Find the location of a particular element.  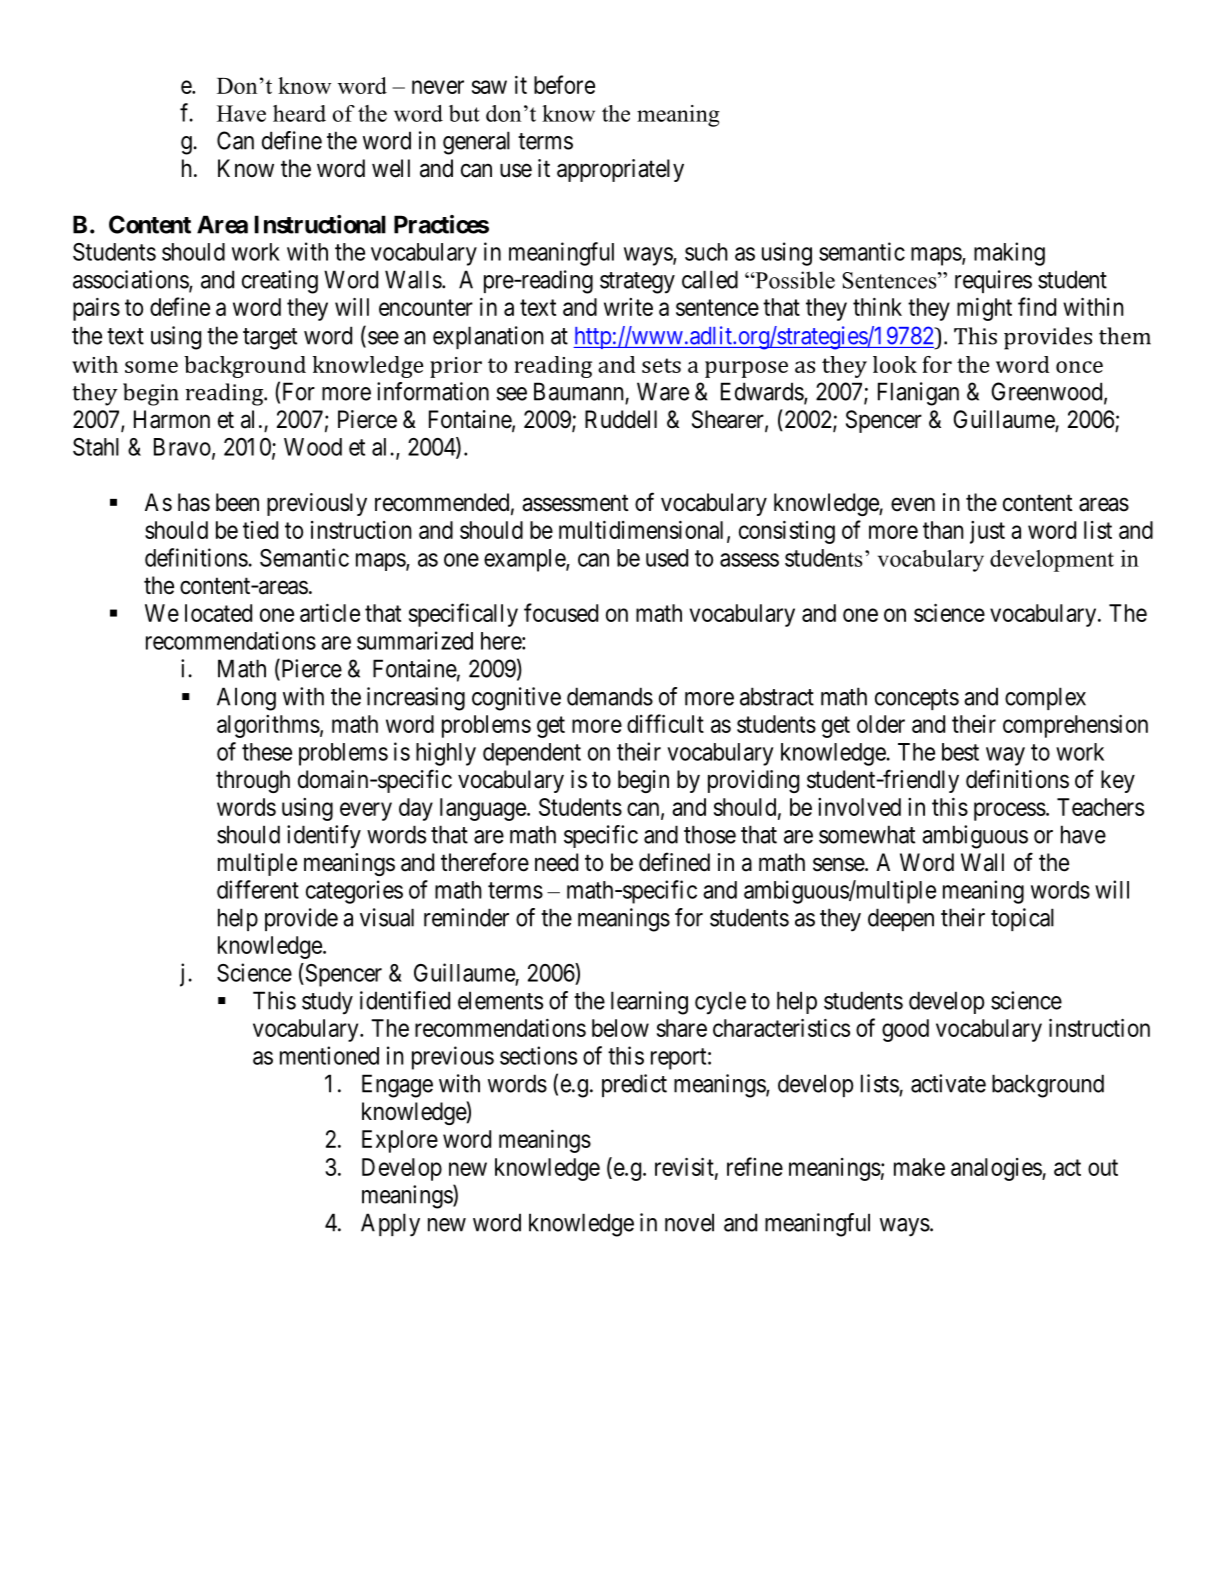

novel is located at coordinates (689, 1222).
